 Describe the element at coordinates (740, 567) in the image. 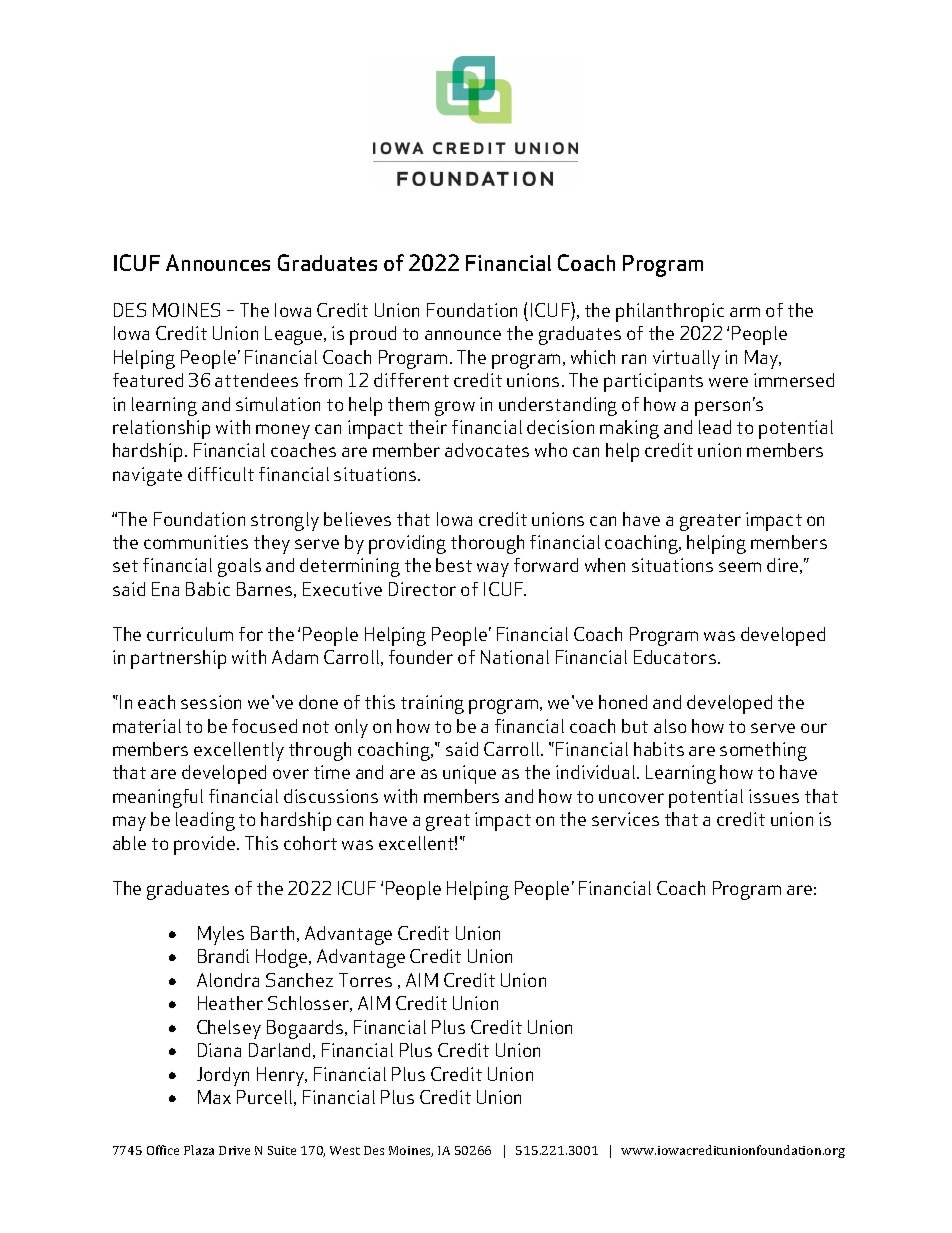

I see `seem` at that location.
